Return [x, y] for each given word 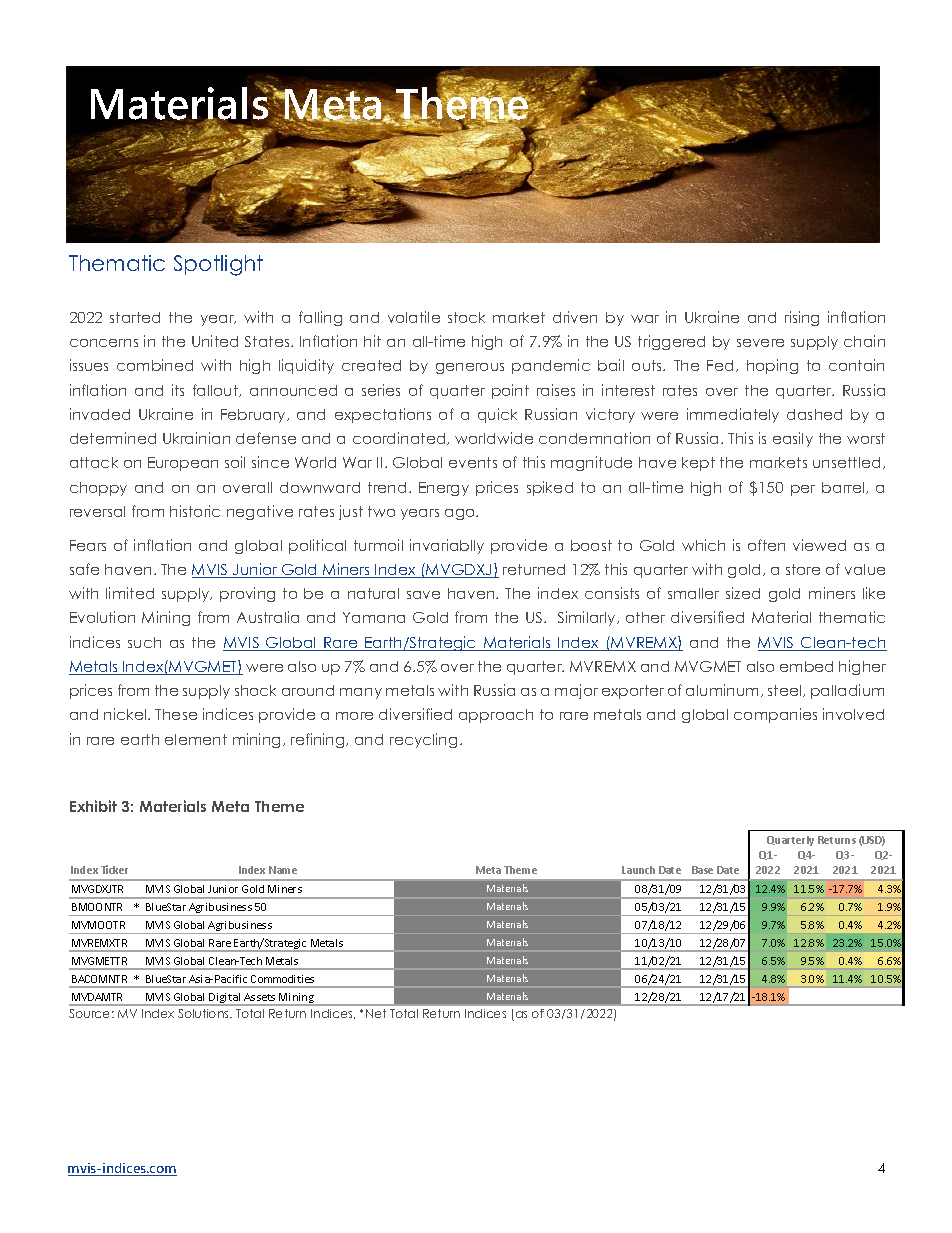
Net [376, 1013]
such [144, 642]
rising [802, 318]
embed [806, 666]
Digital [225, 999]
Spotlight [218, 265]
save [423, 595]
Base [702, 870]
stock [466, 317]
